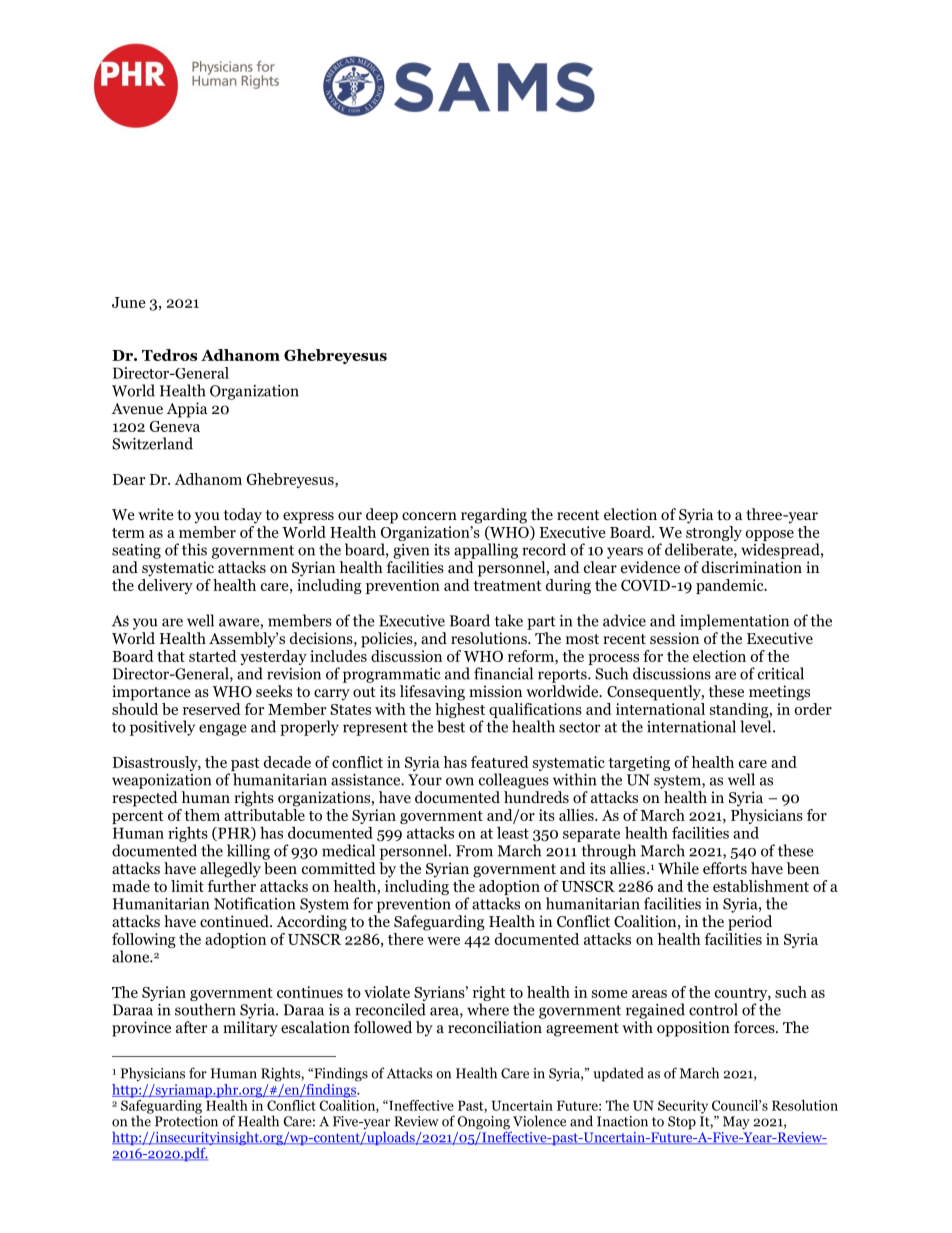  Describe the element at coordinates (460, 710) in the screenshot. I see `highest` at that location.
